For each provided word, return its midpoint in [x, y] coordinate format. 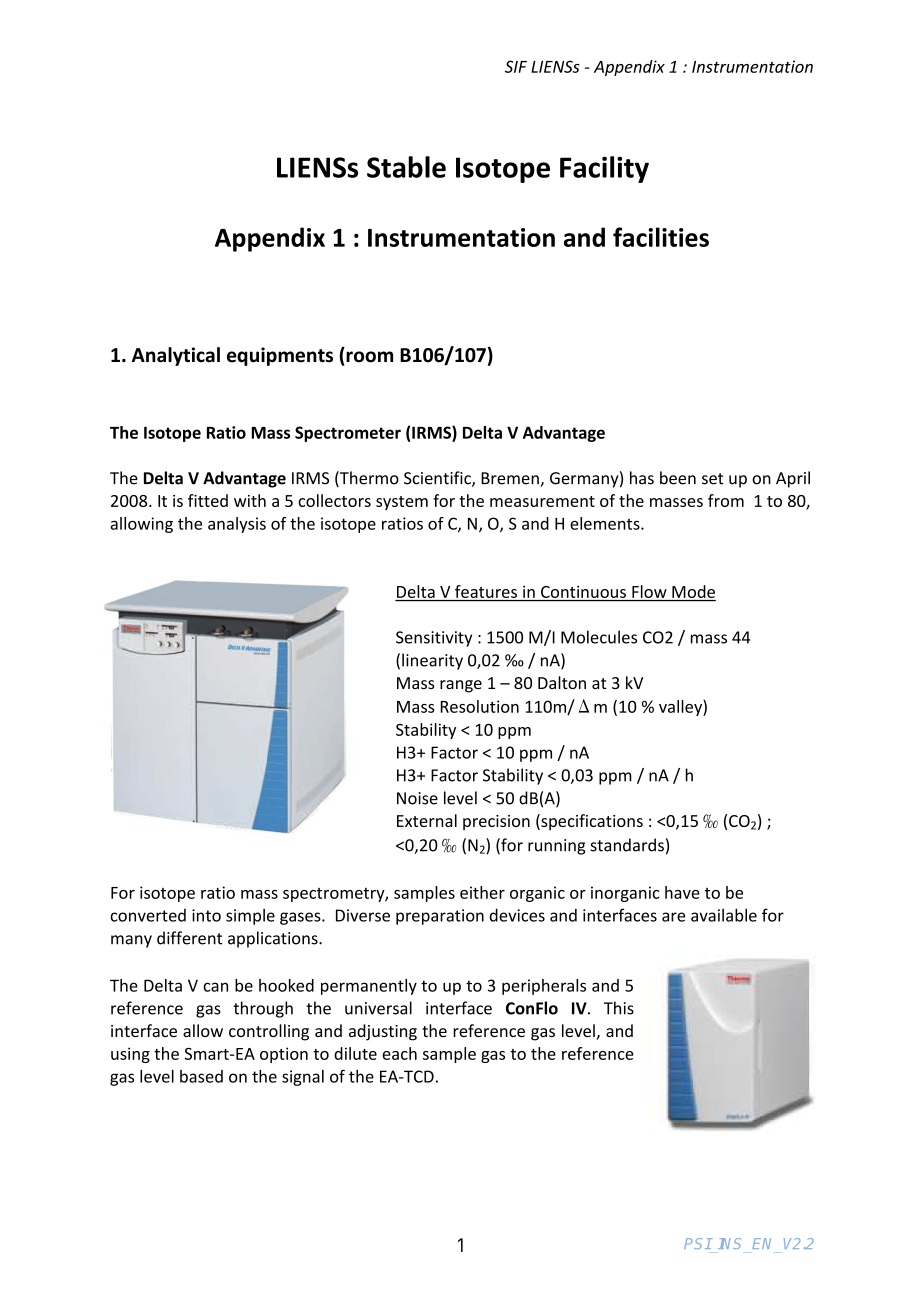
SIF [516, 66]
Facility [604, 169]
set [713, 479]
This [619, 1008]
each [399, 1053]
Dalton [562, 682]
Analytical [176, 356]
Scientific [438, 479]
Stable [406, 167]
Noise [417, 798]
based [201, 1076]
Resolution [480, 706]
